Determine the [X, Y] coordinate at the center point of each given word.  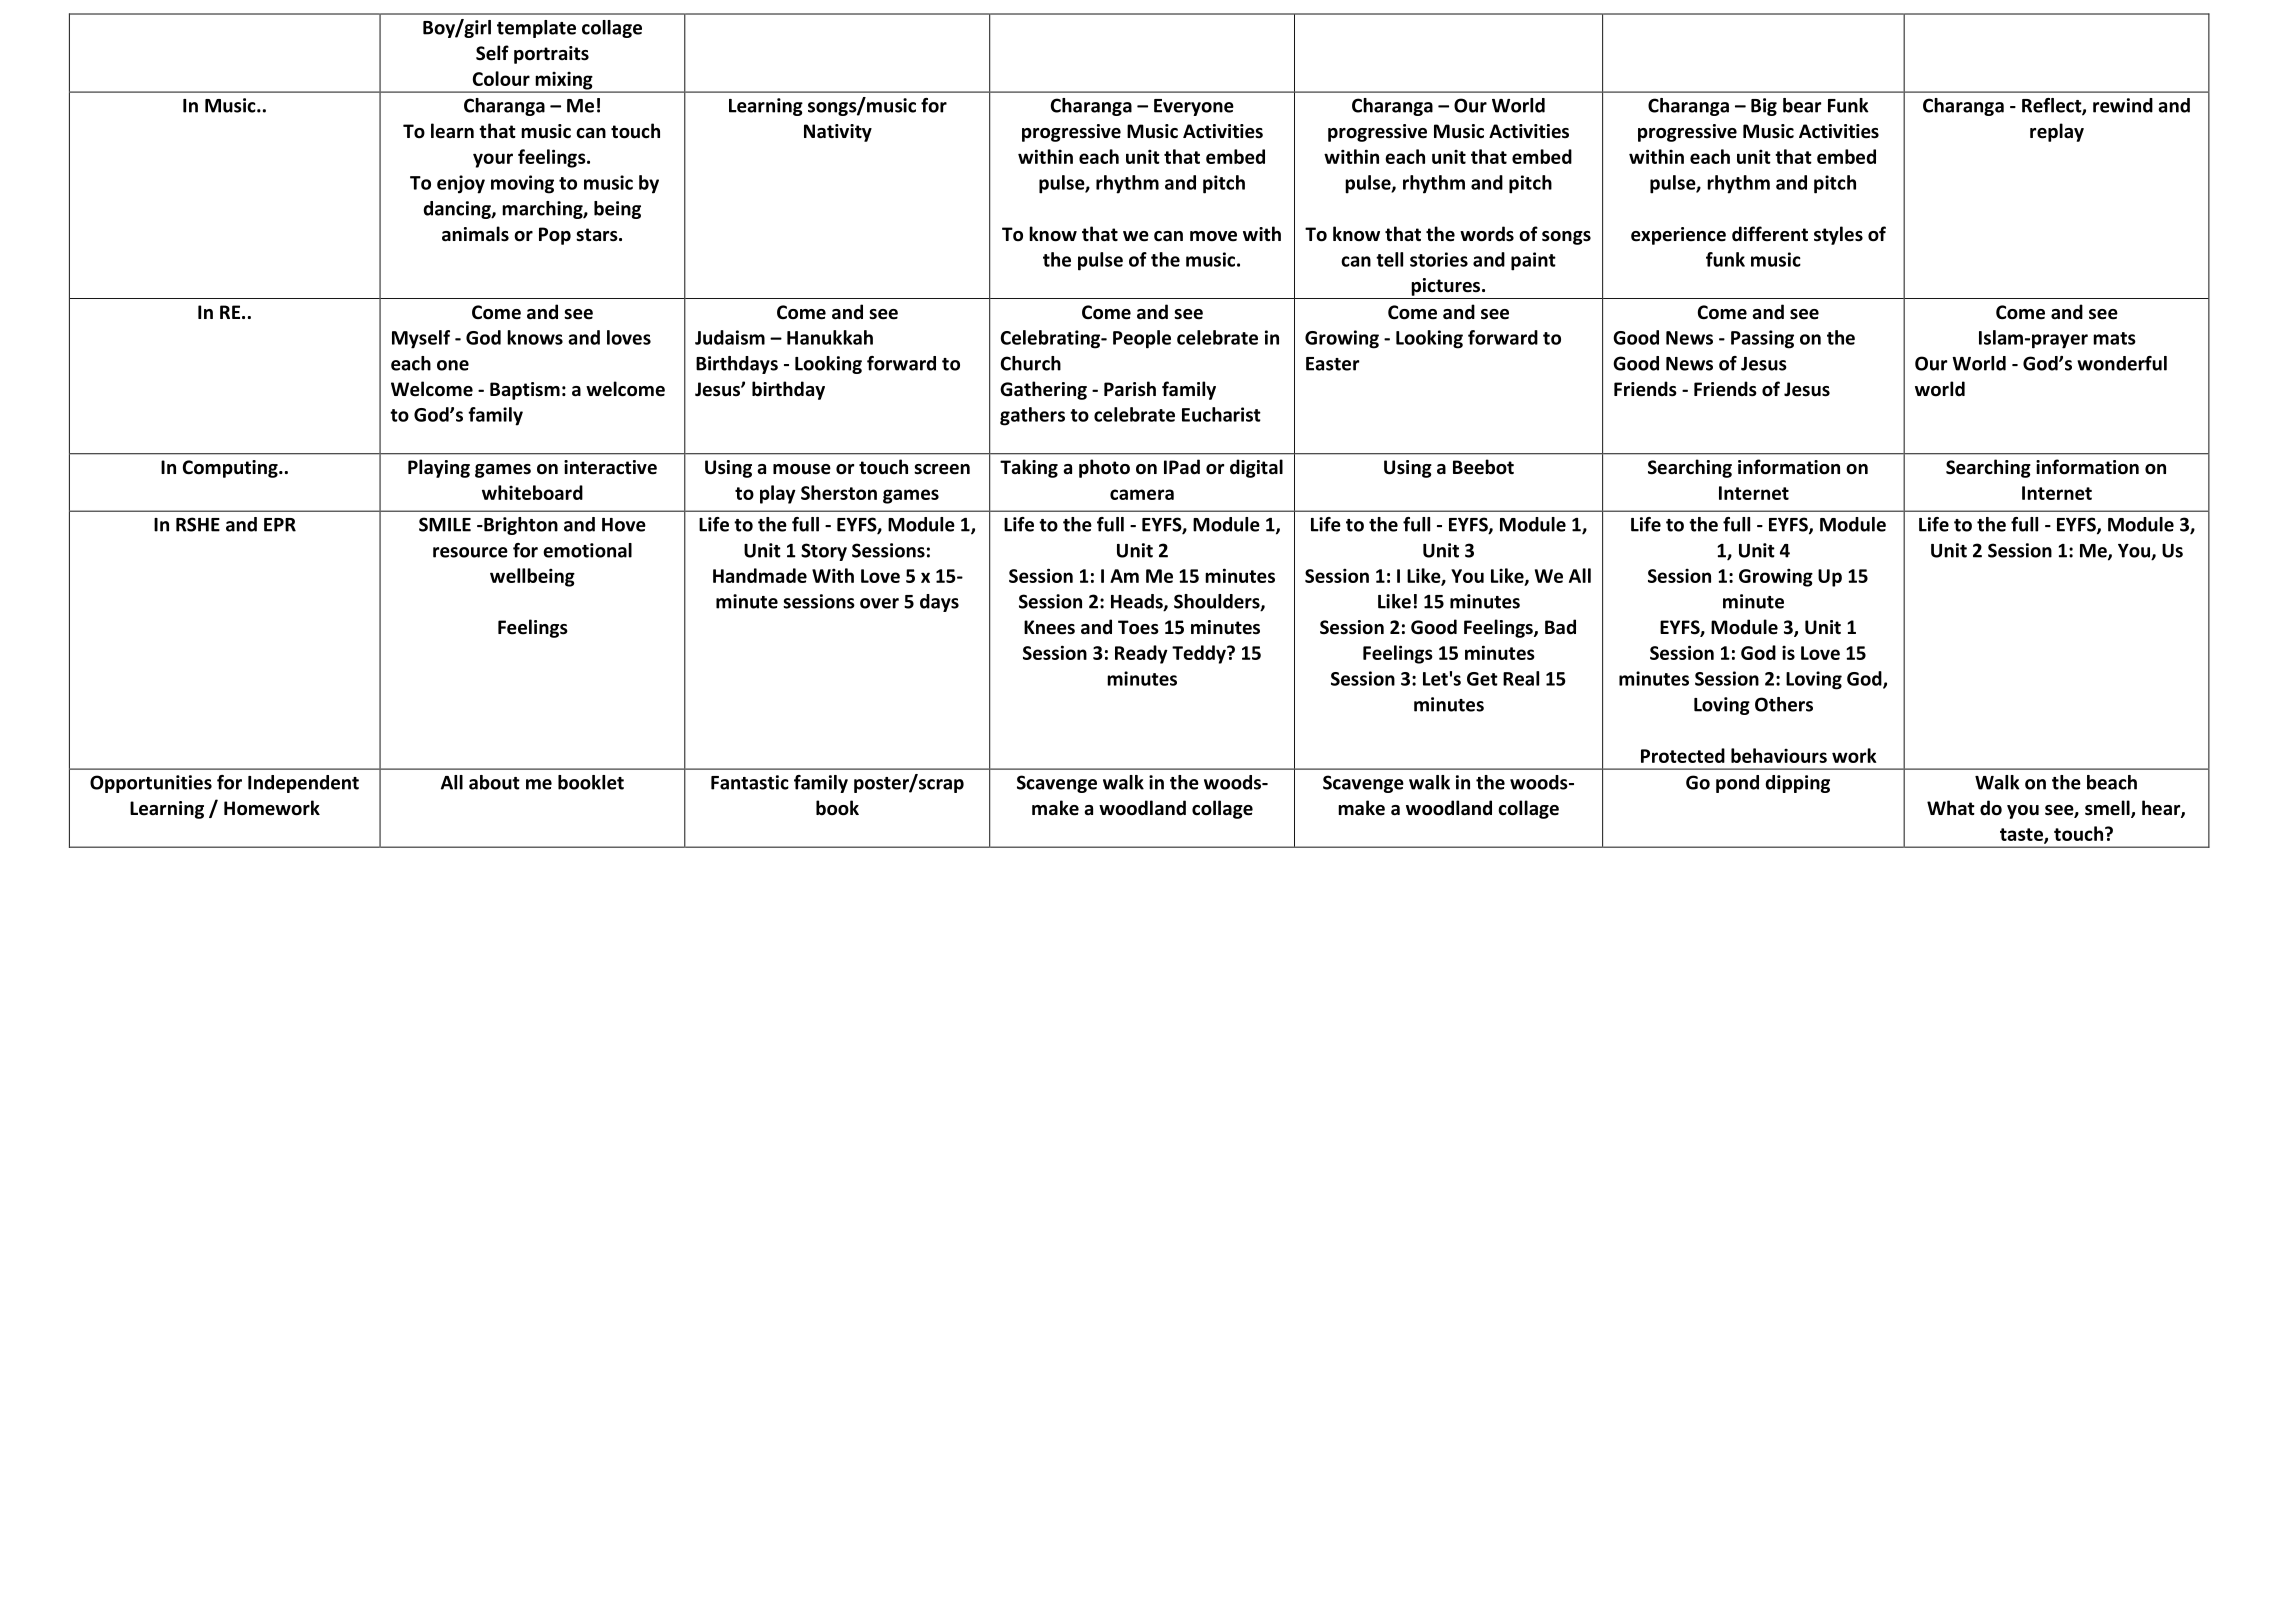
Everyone [1194, 107]
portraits [551, 55]
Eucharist [1221, 414]
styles [1838, 235]
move [1213, 236]
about [494, 782]
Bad [1560, 627]
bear [1802, 105]
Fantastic [750, 782]
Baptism [525, 391]
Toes [1138, 627]
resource [470, 552]
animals [475, 234]
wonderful [2122, 363]
